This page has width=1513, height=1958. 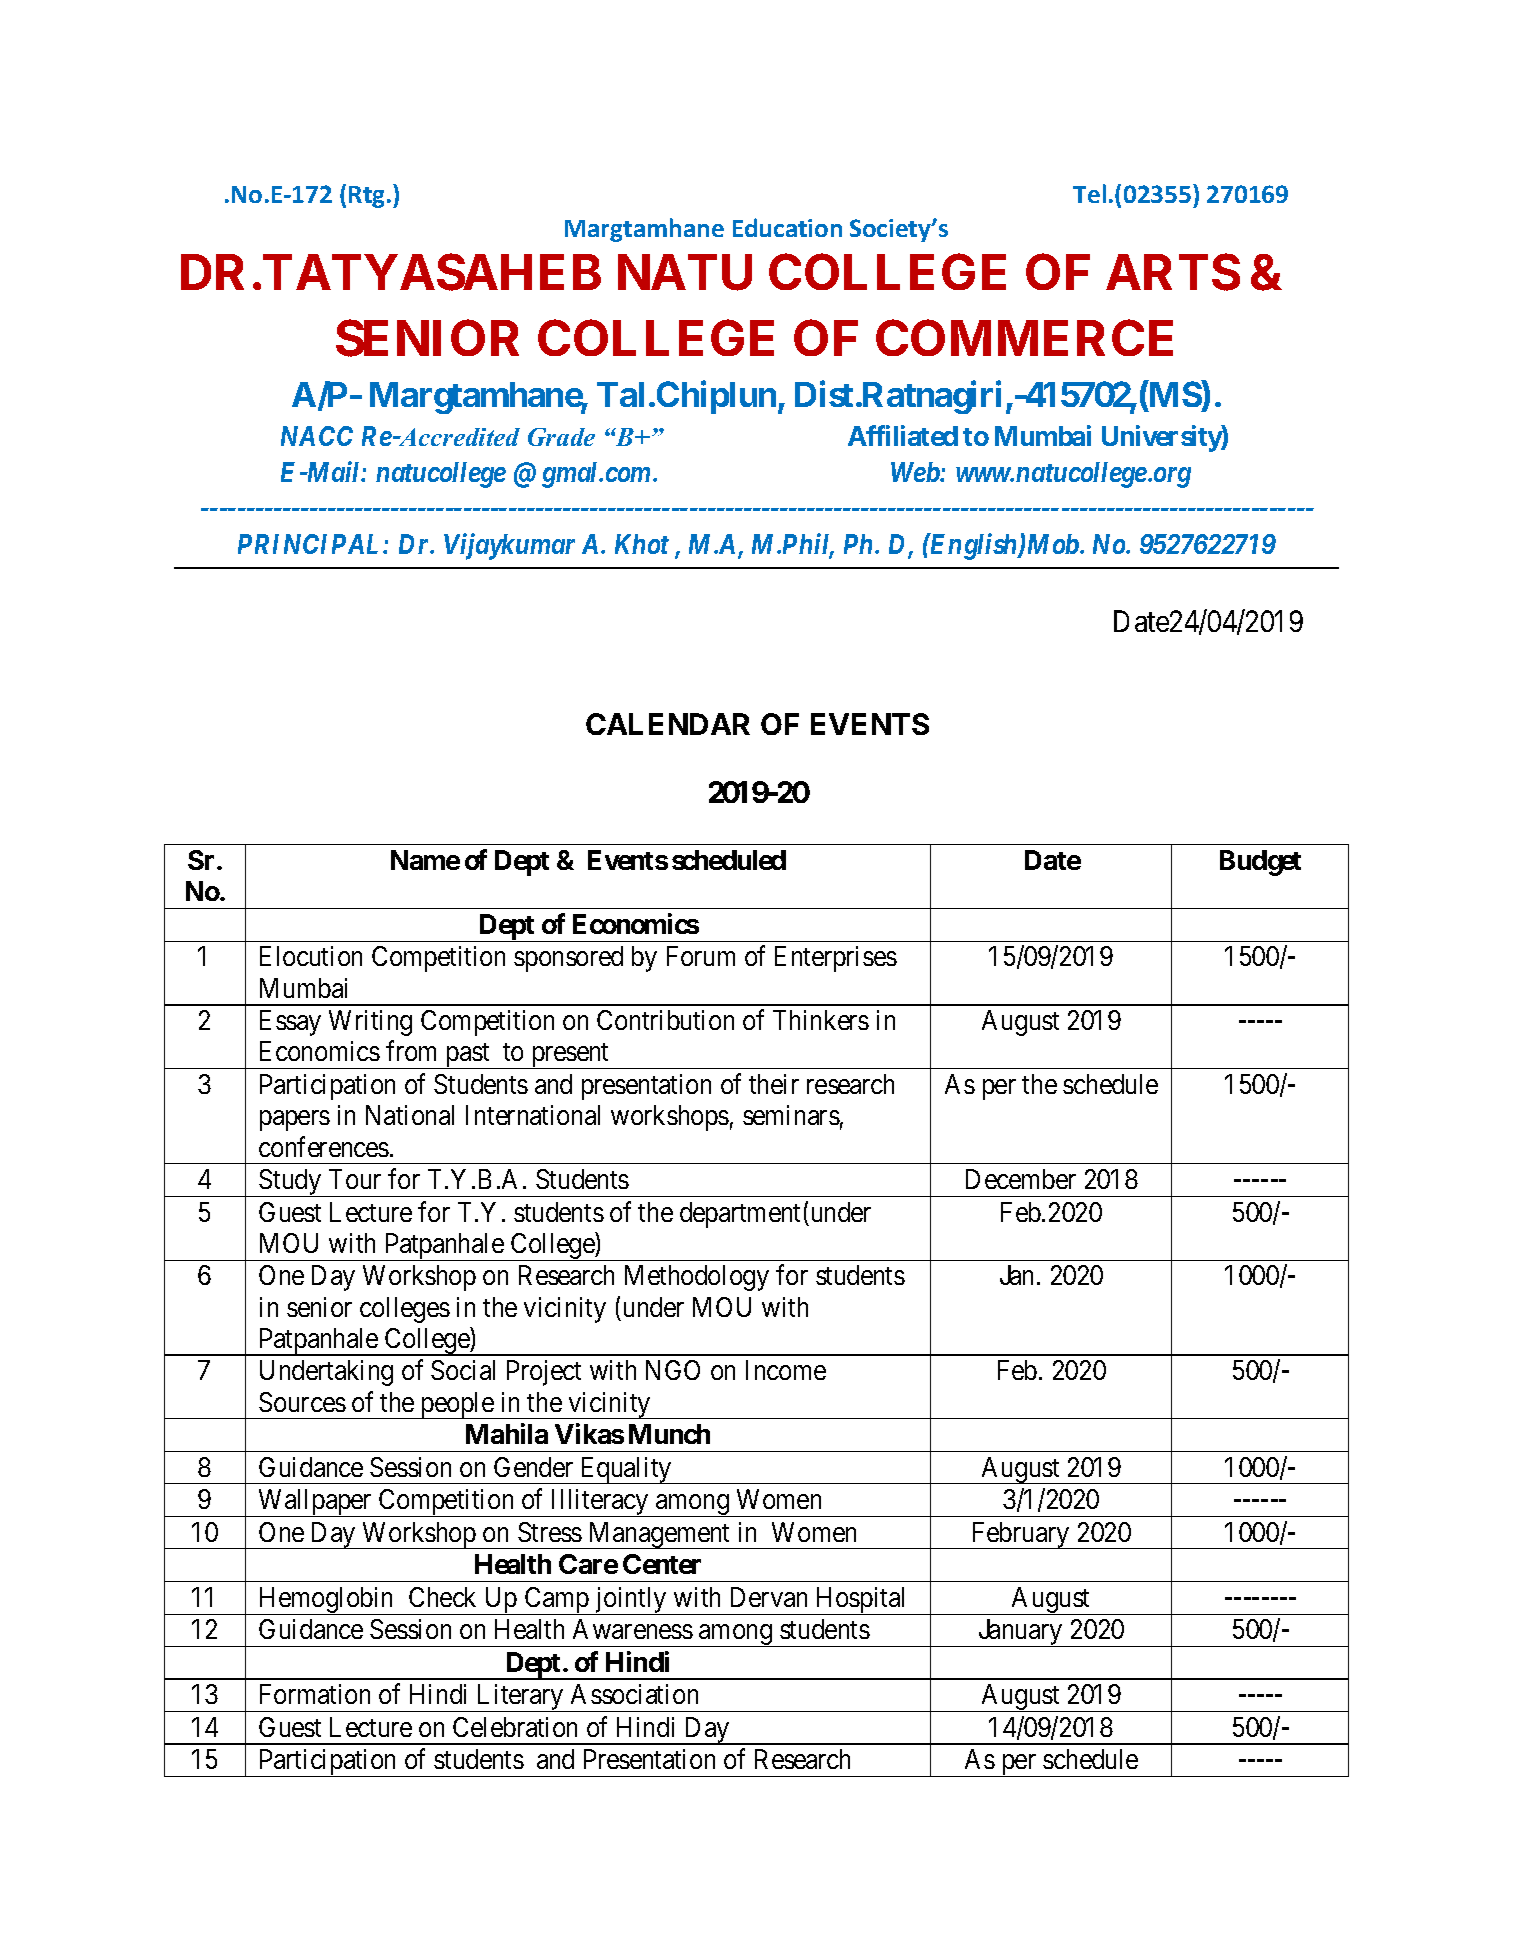 What do you see at coordinates (1020, 1535) in the page?
I see `February` at bounding box center [1020, 1535].
